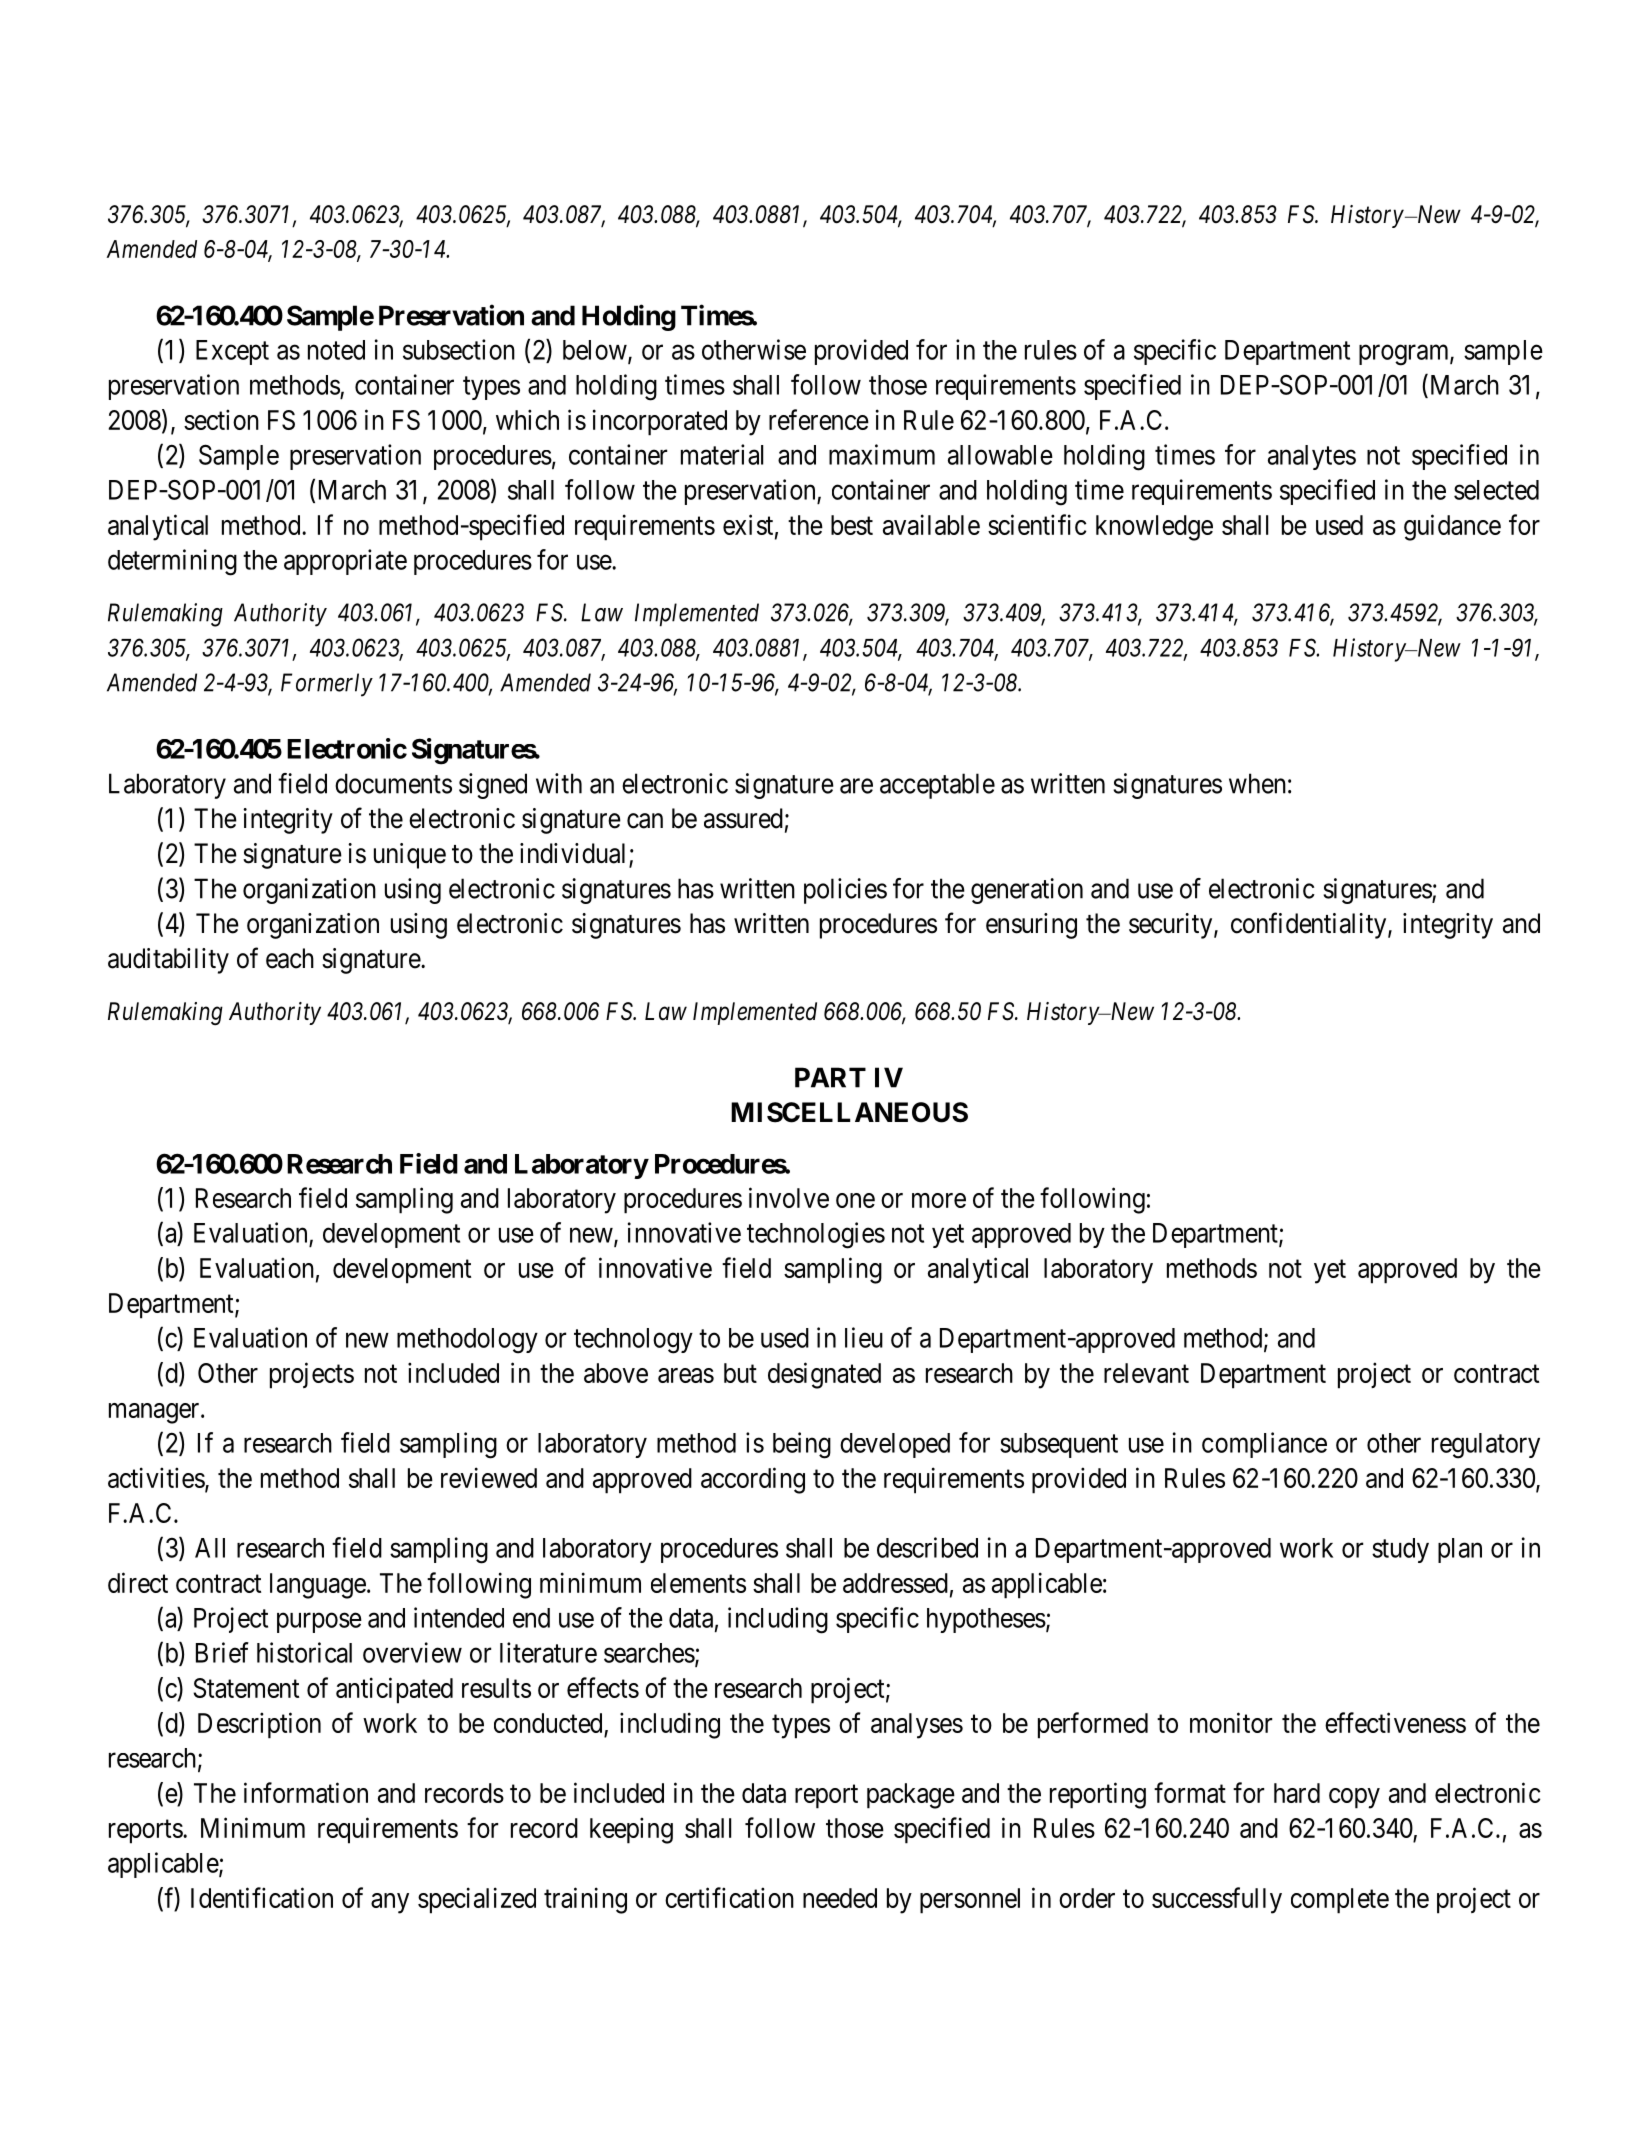 The height and width of the screenshot is (2132, 1648). Describe the element at coordinates (753, 1480) in the screenshot. I see `according` at that location.
